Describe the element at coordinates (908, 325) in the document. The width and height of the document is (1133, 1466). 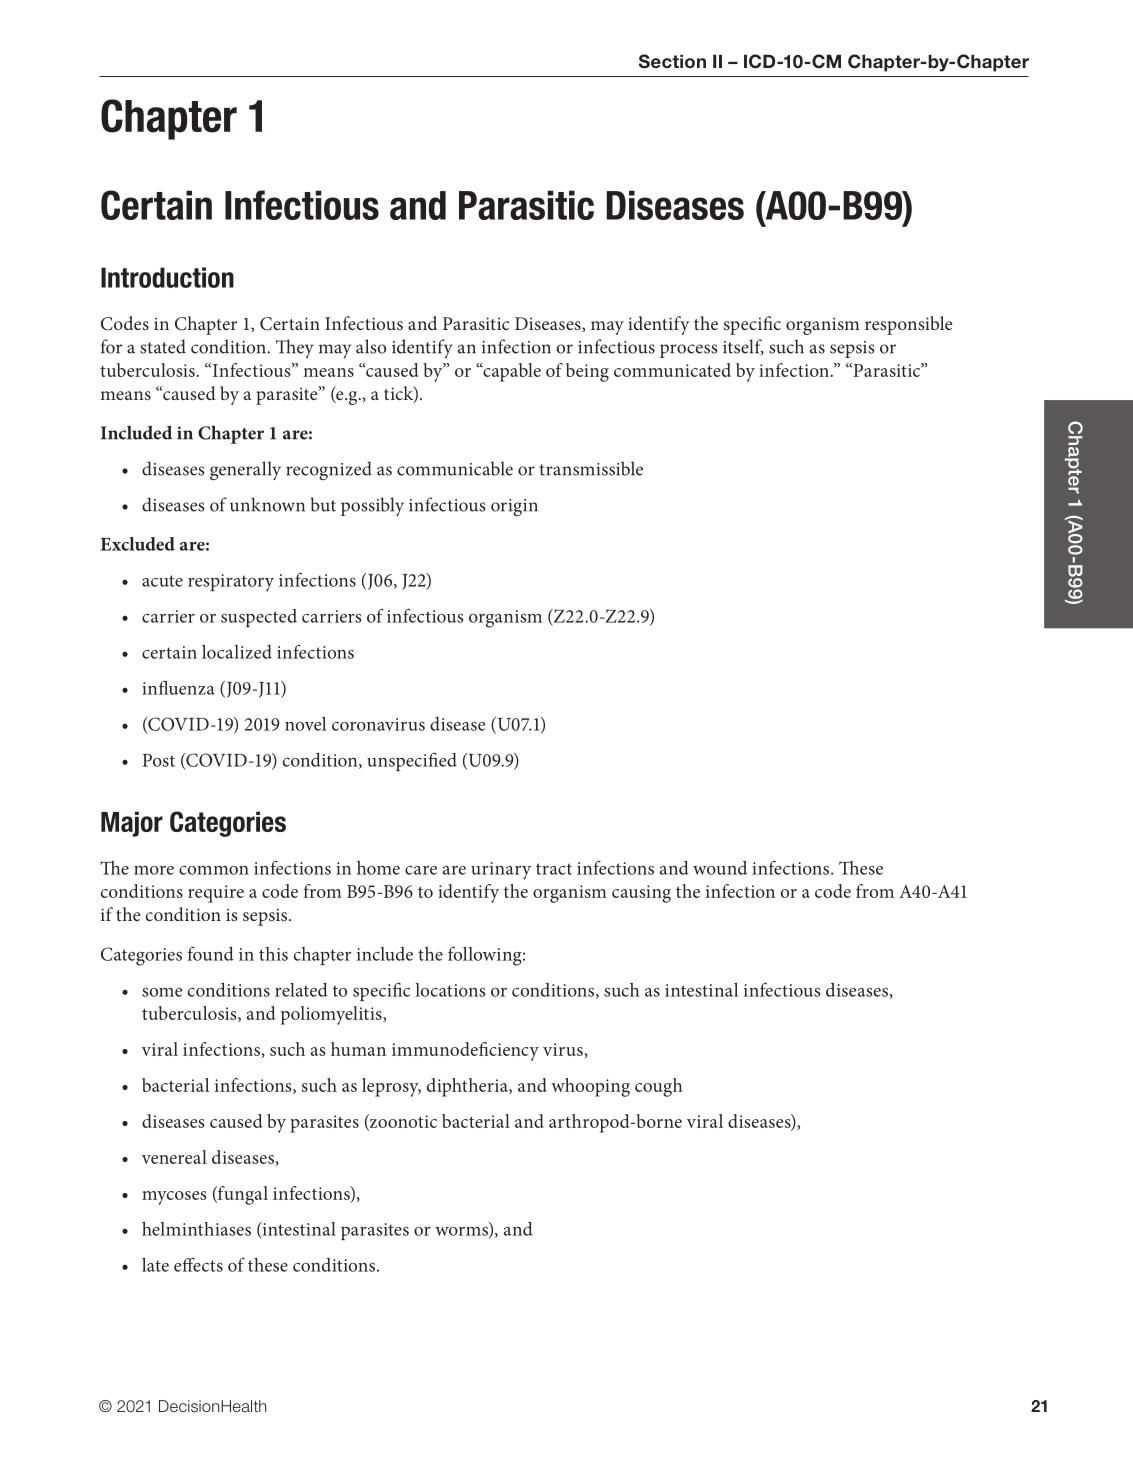
I see `responsible` at that location.
